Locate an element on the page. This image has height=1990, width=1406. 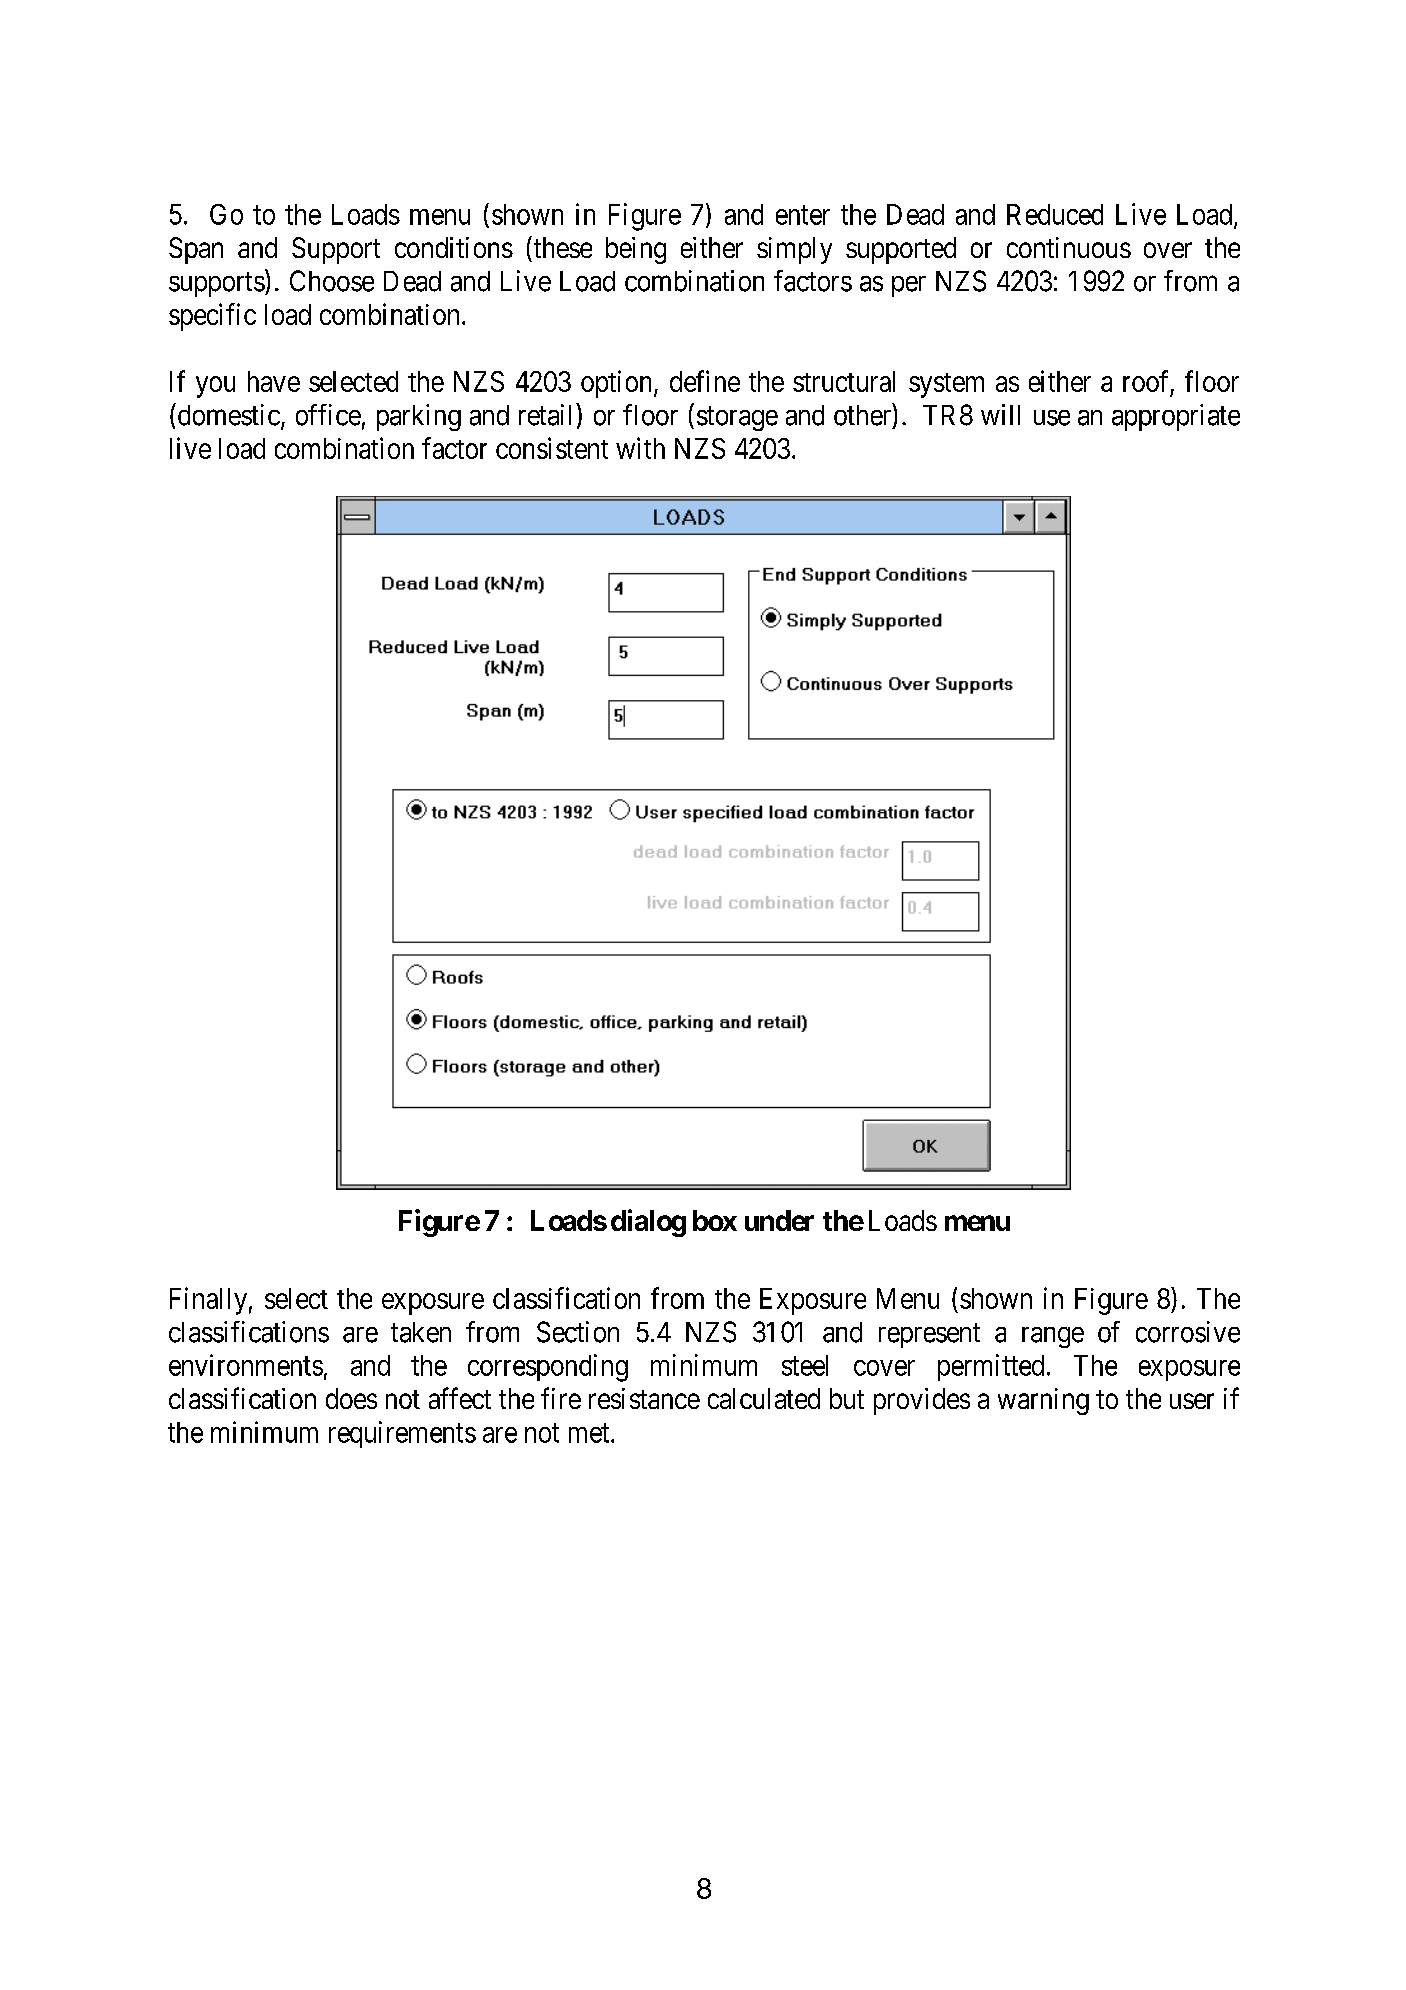
will is located at coordinates (1000, 414).
